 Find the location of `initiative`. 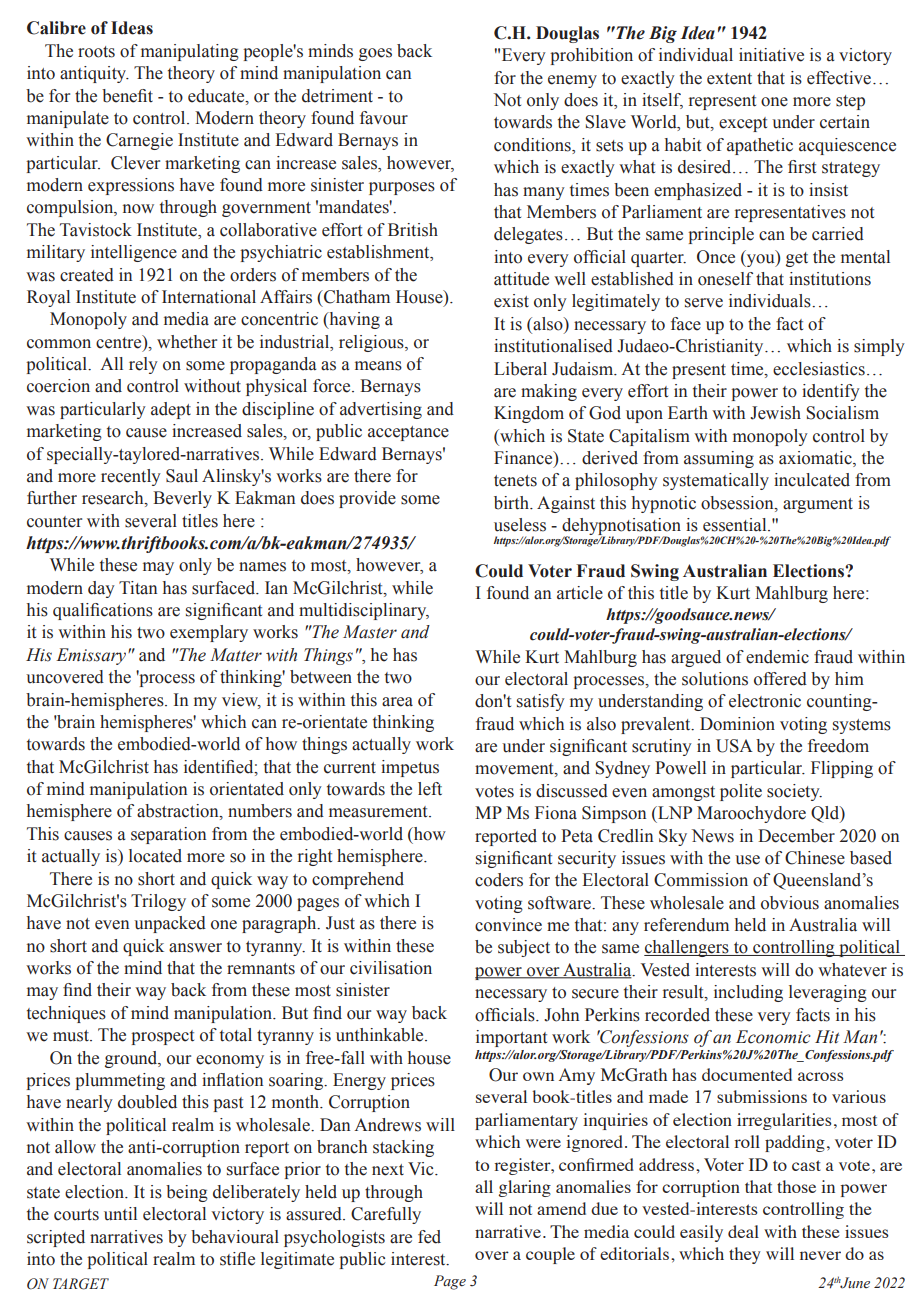

initiative is located at coordinates (771, 55).
